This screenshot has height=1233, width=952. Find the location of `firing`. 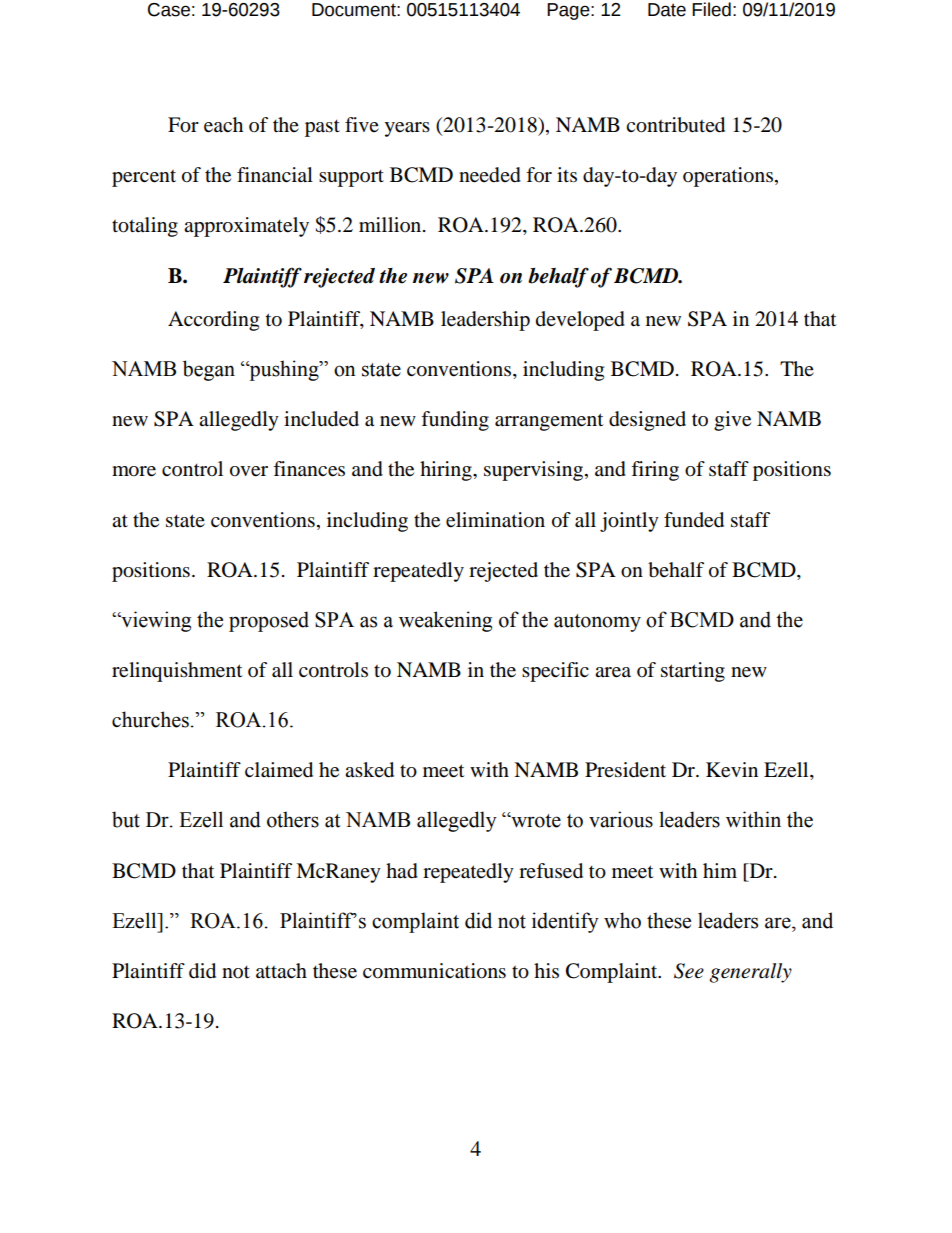

firing is located at coordinates (655, 471).
